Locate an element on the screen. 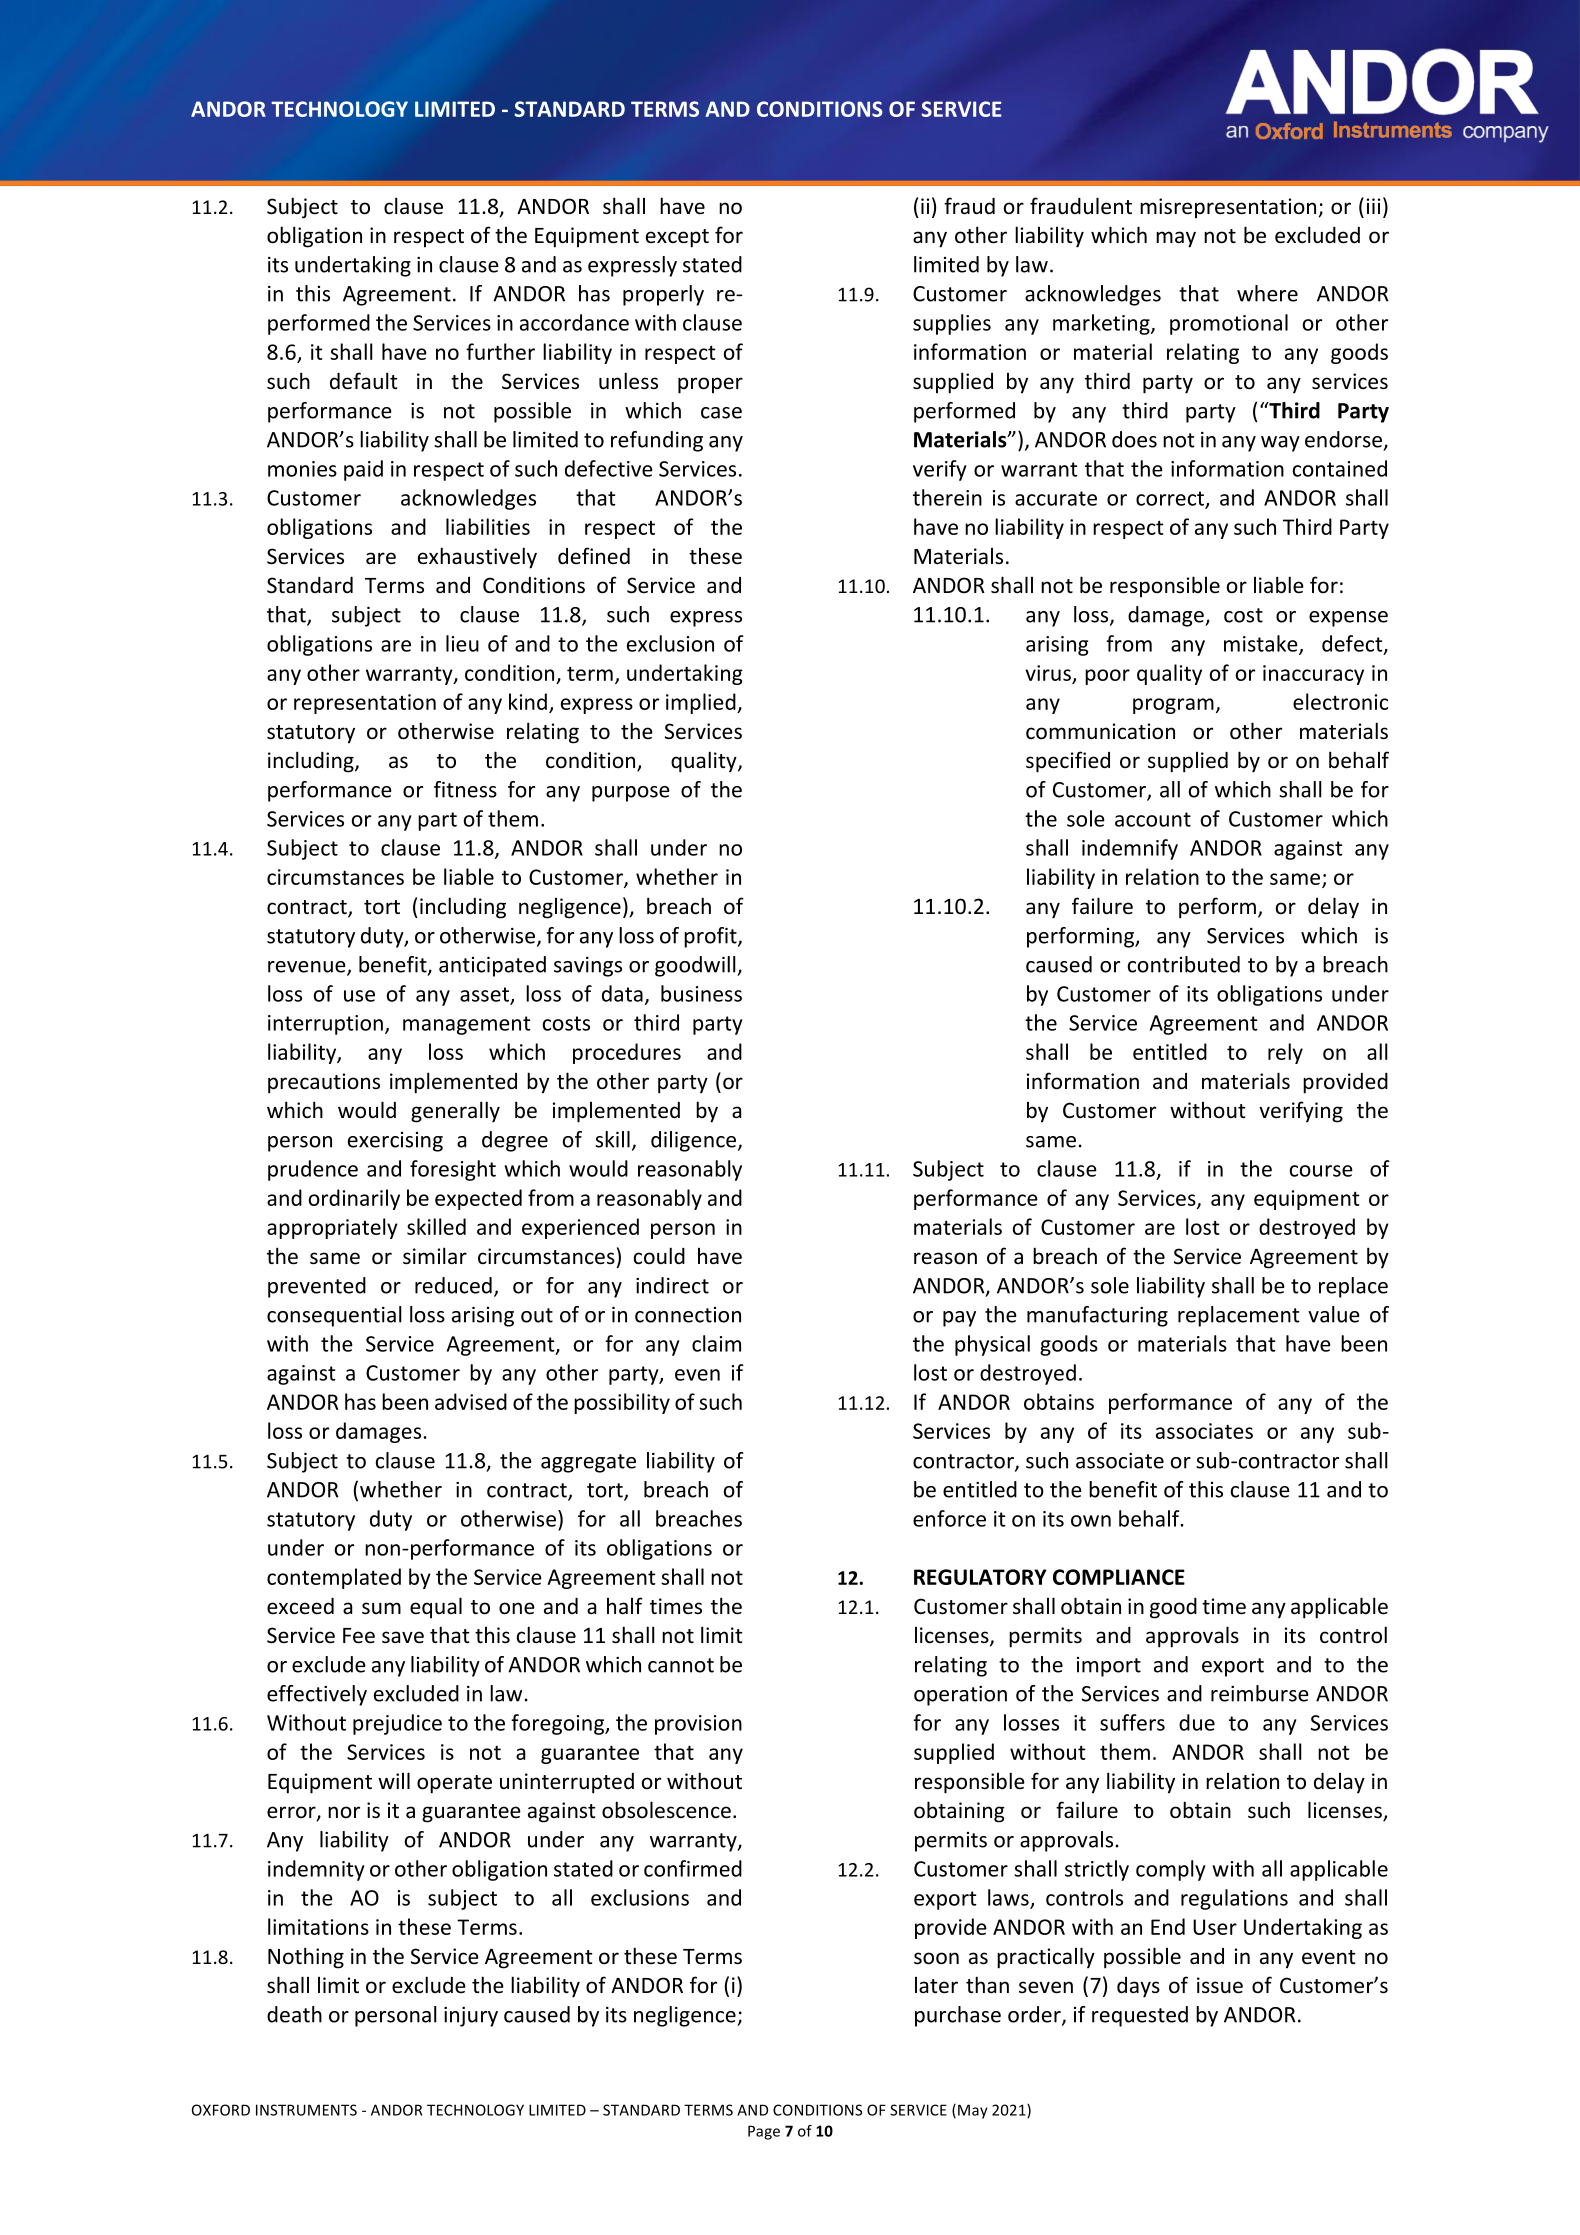  INSTRUMENTS is located at coordinates (306, 2110).
